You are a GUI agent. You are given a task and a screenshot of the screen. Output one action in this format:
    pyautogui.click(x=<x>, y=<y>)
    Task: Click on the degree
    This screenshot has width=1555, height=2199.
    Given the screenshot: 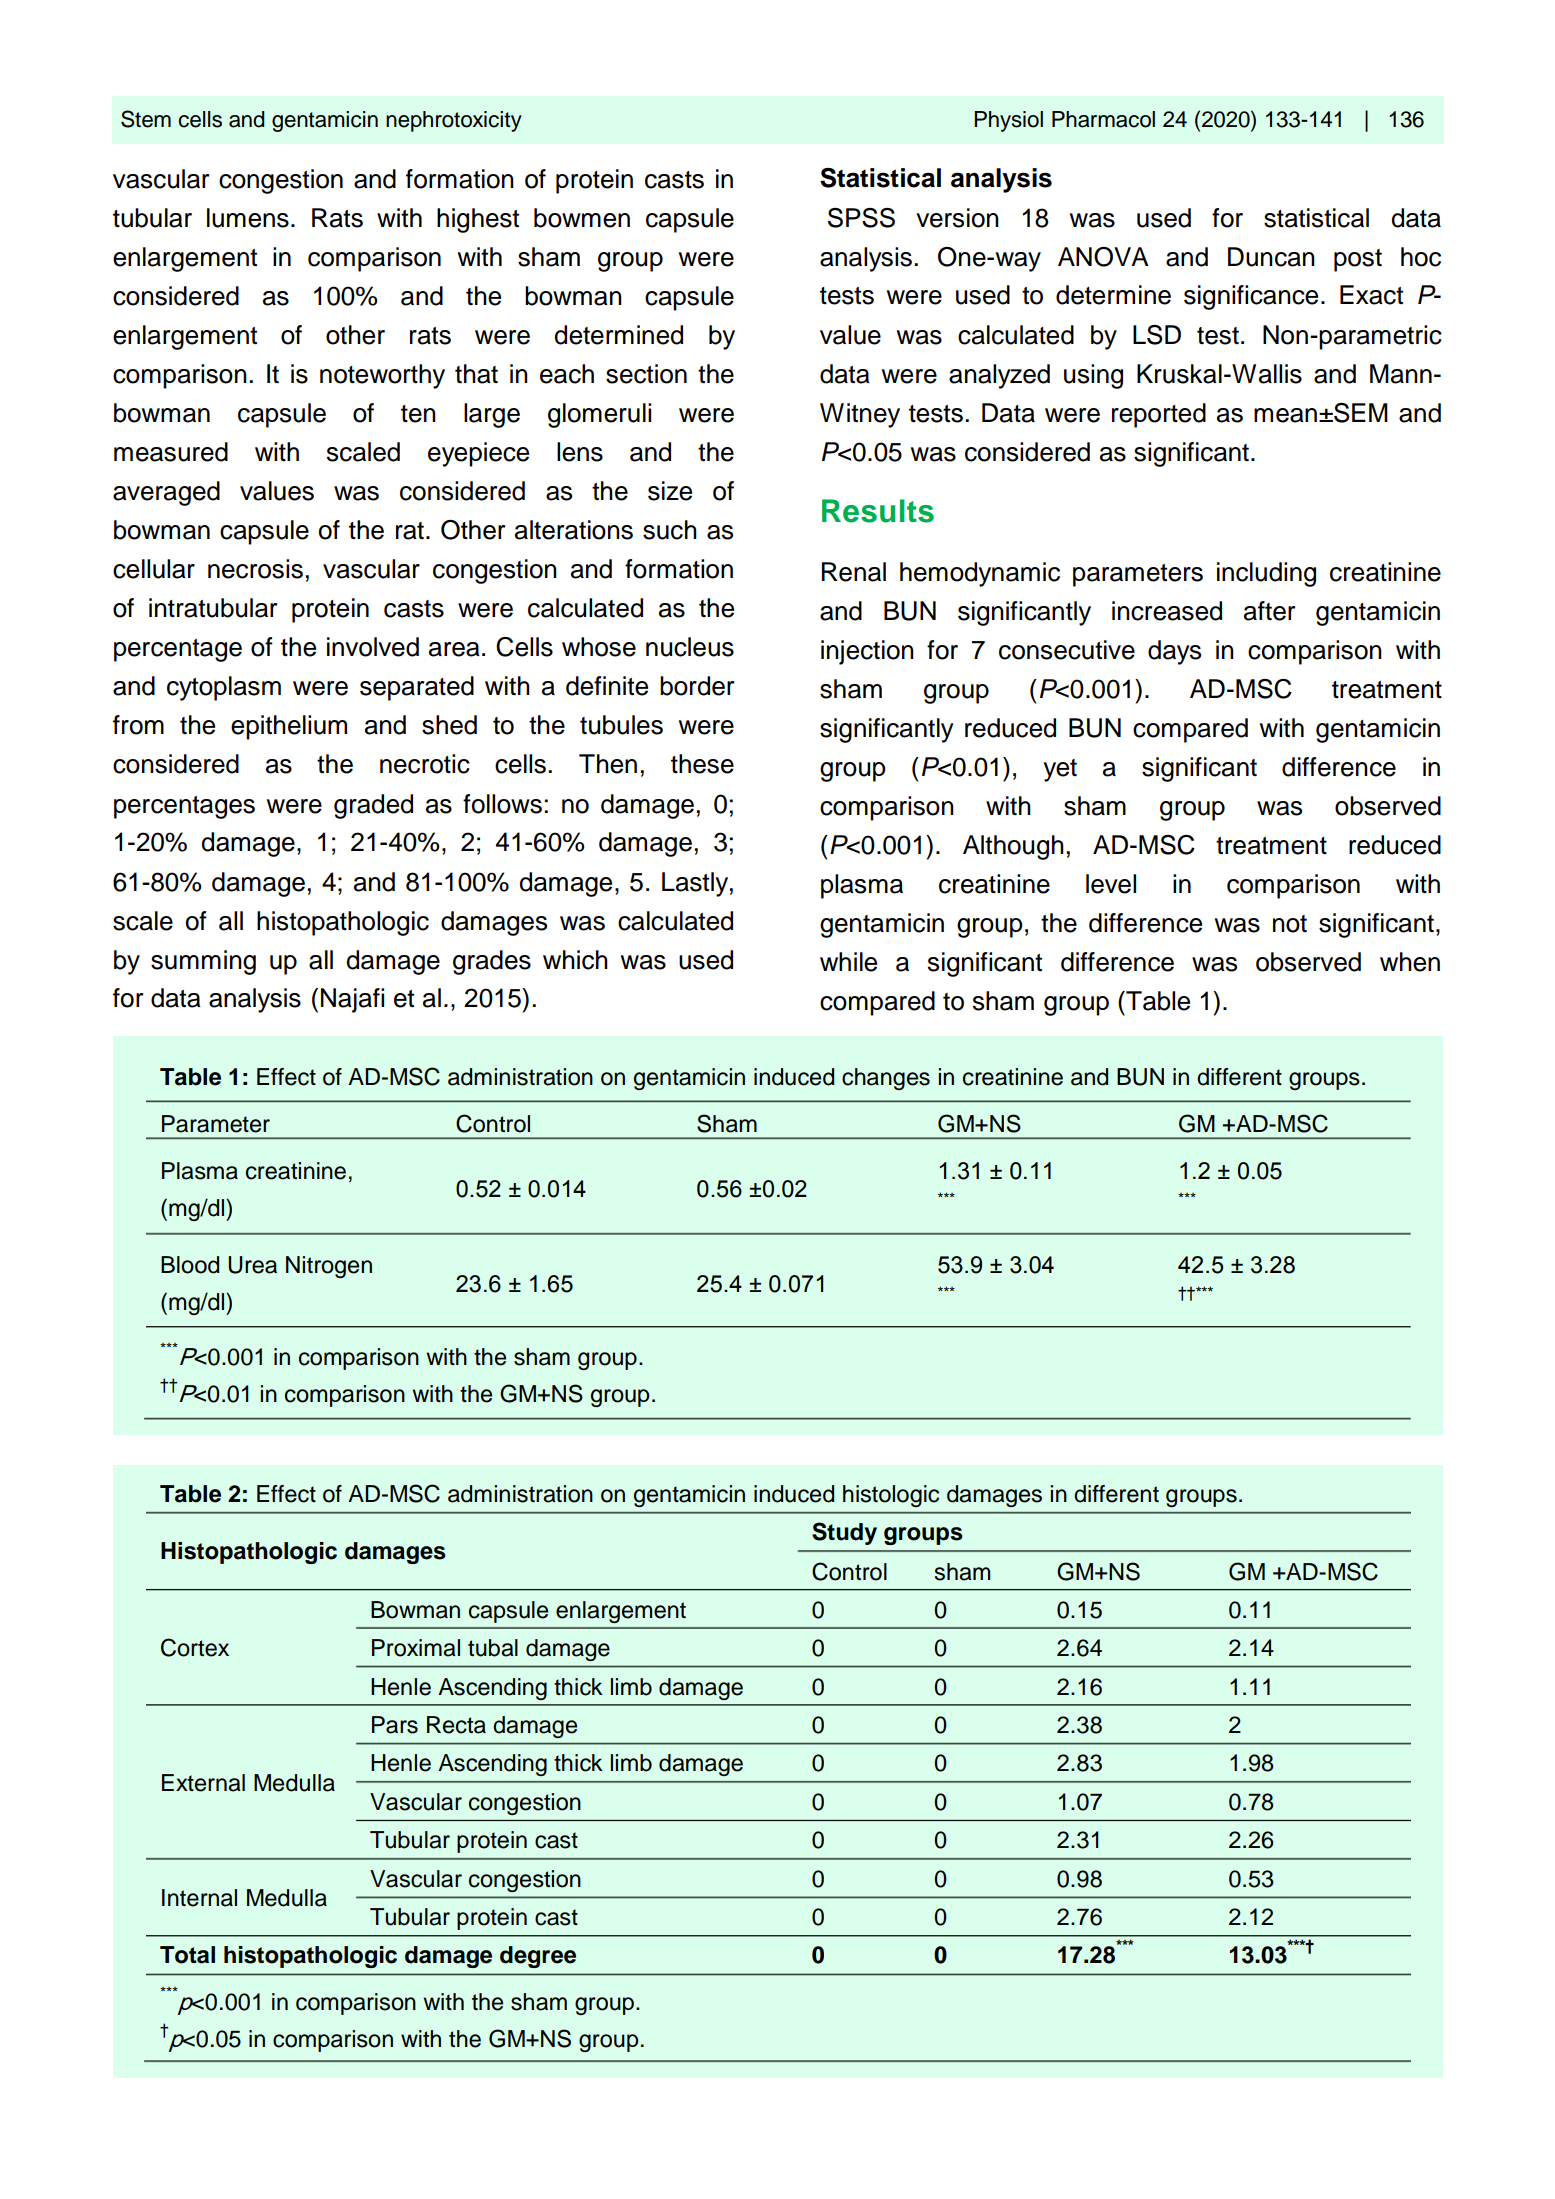 What is the action you would take?
    pyautogui.click(x=538, y=1957)
